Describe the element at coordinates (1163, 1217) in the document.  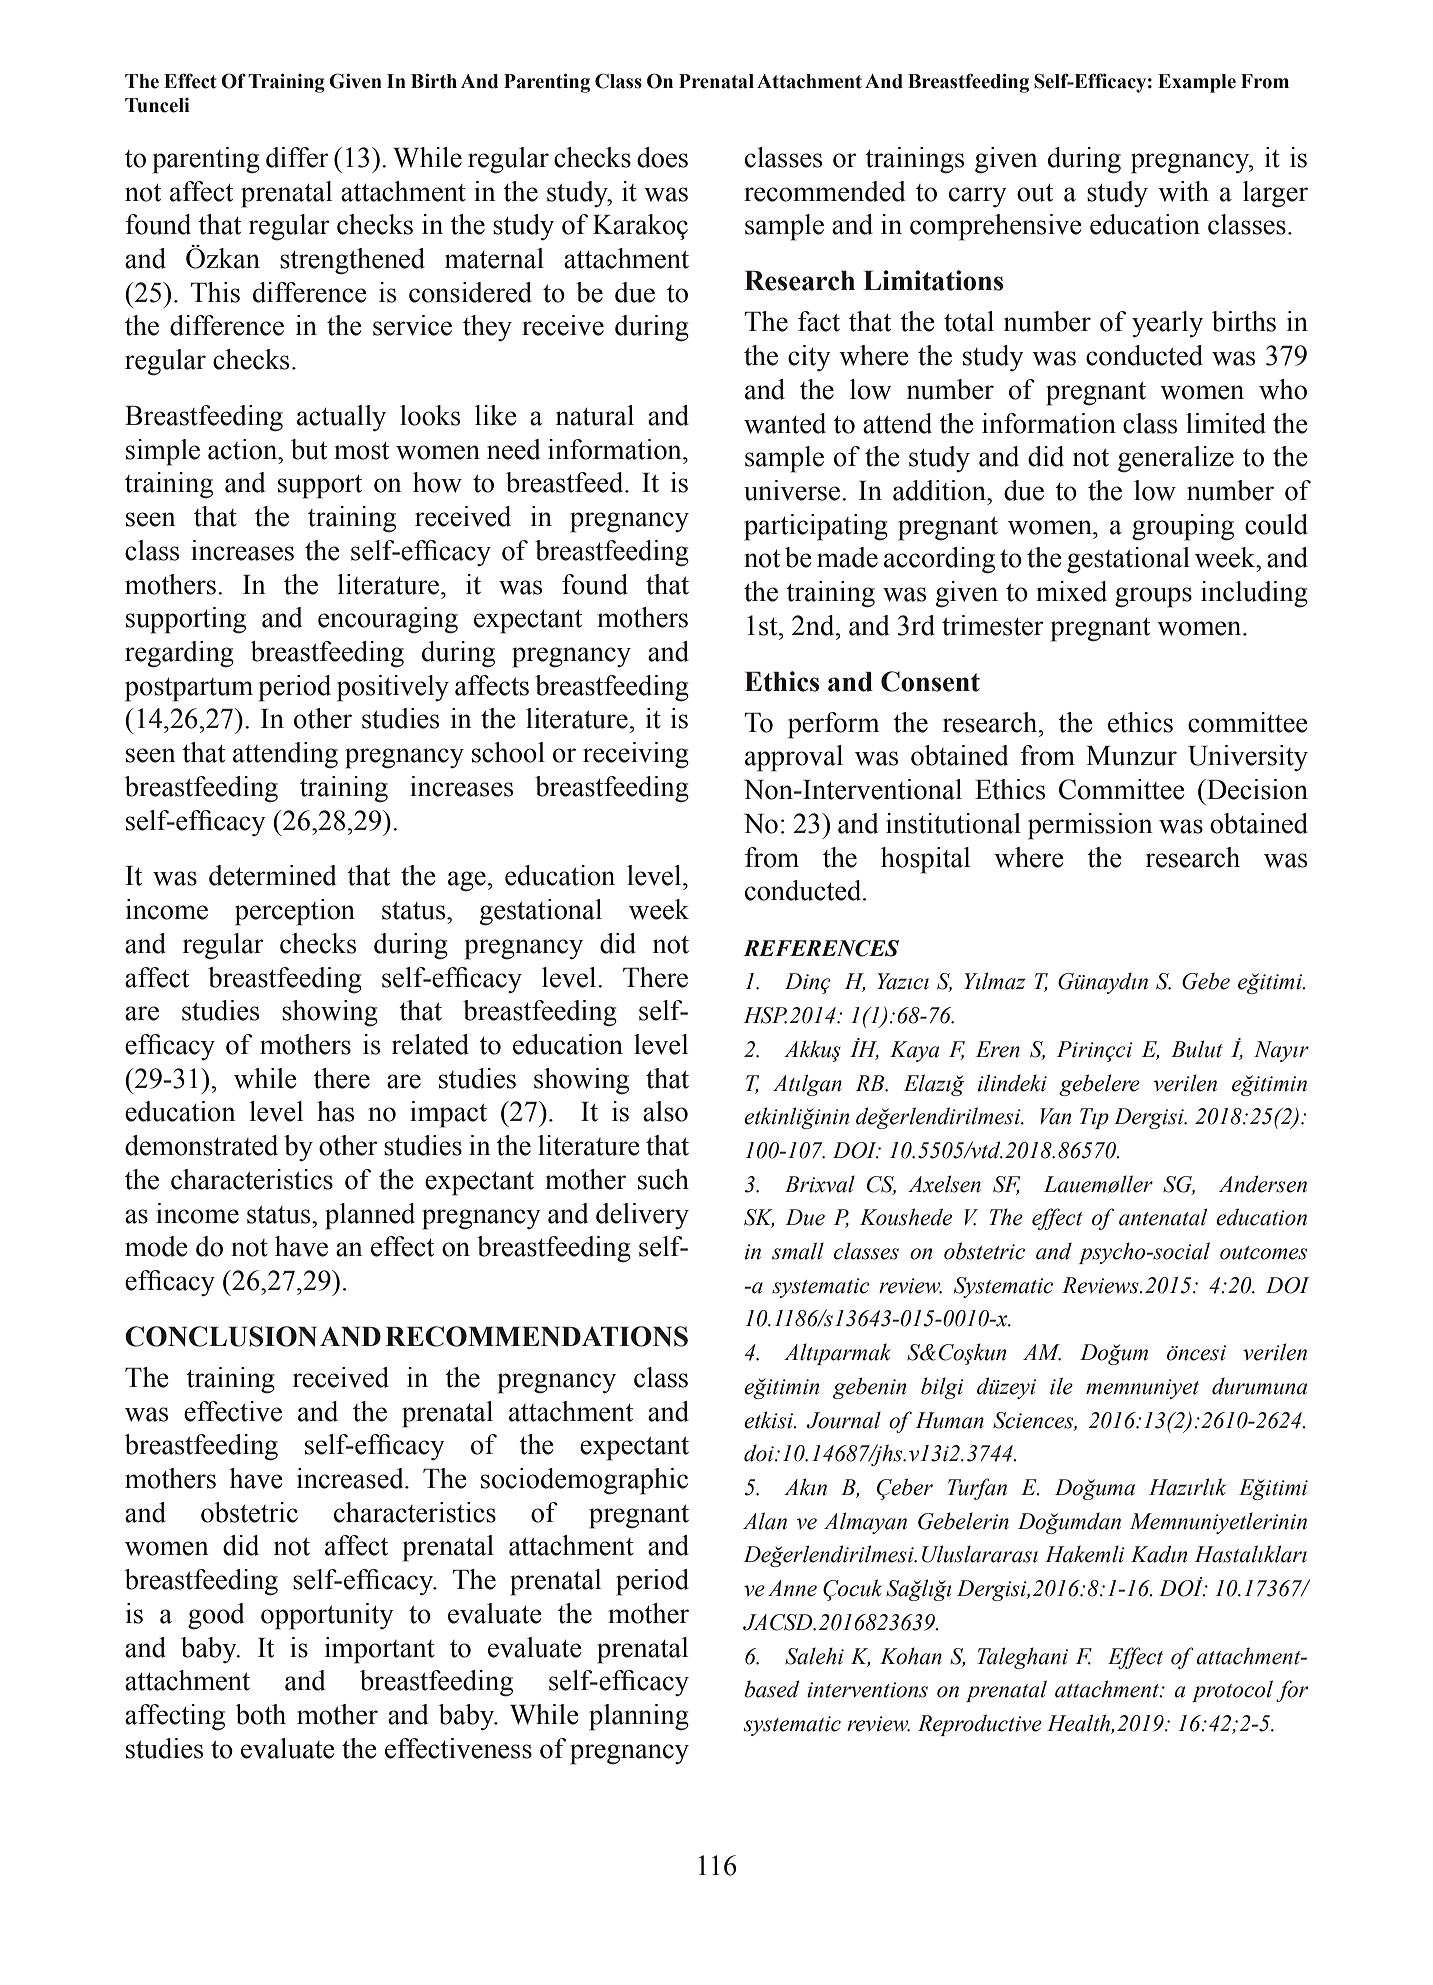
I see `antenatal` at that location.
